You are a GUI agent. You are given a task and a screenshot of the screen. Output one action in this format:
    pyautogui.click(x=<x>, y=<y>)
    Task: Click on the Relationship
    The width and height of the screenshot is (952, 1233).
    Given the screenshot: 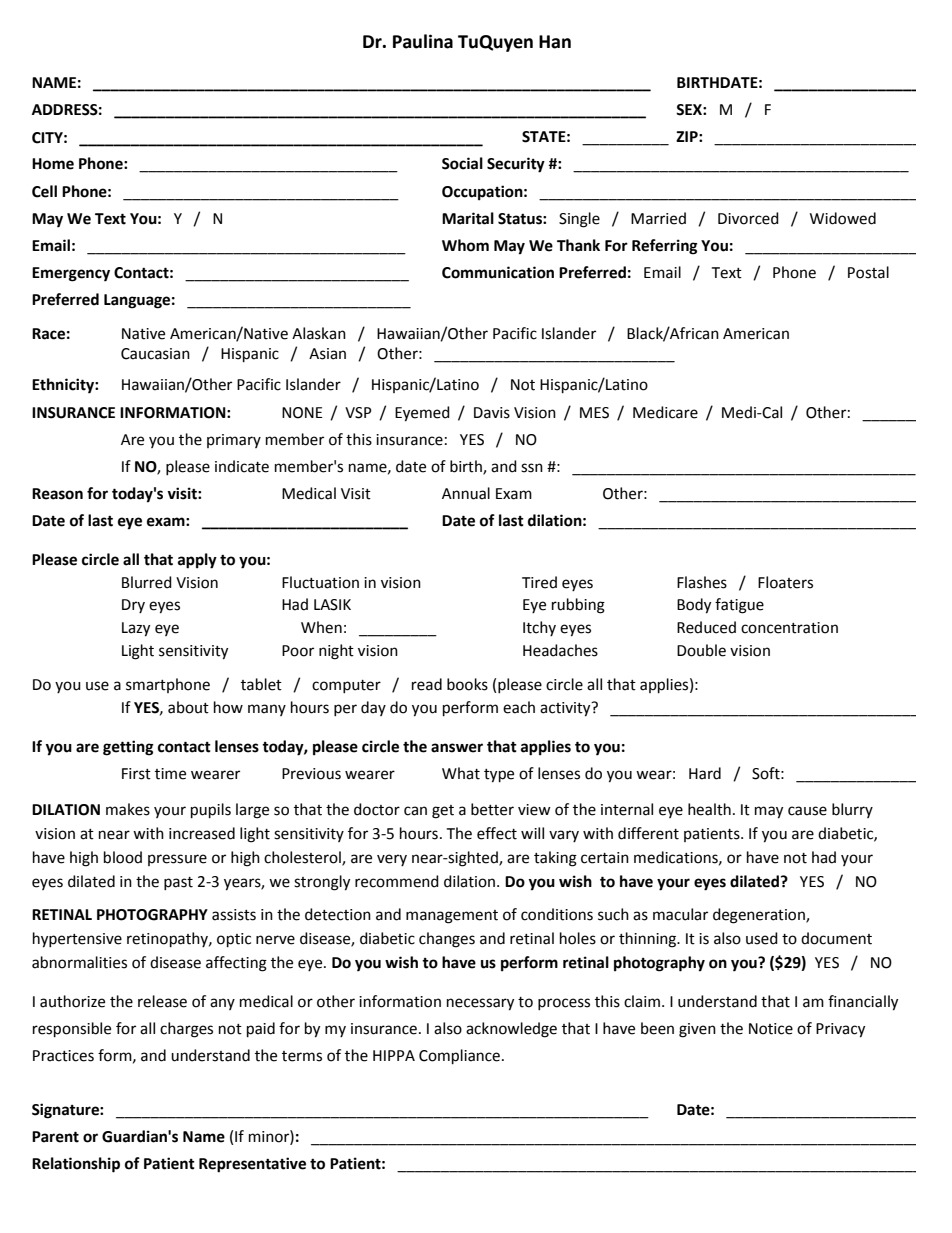 What is the action you would take?
    pyautogui.click(x=76, y=1165)
